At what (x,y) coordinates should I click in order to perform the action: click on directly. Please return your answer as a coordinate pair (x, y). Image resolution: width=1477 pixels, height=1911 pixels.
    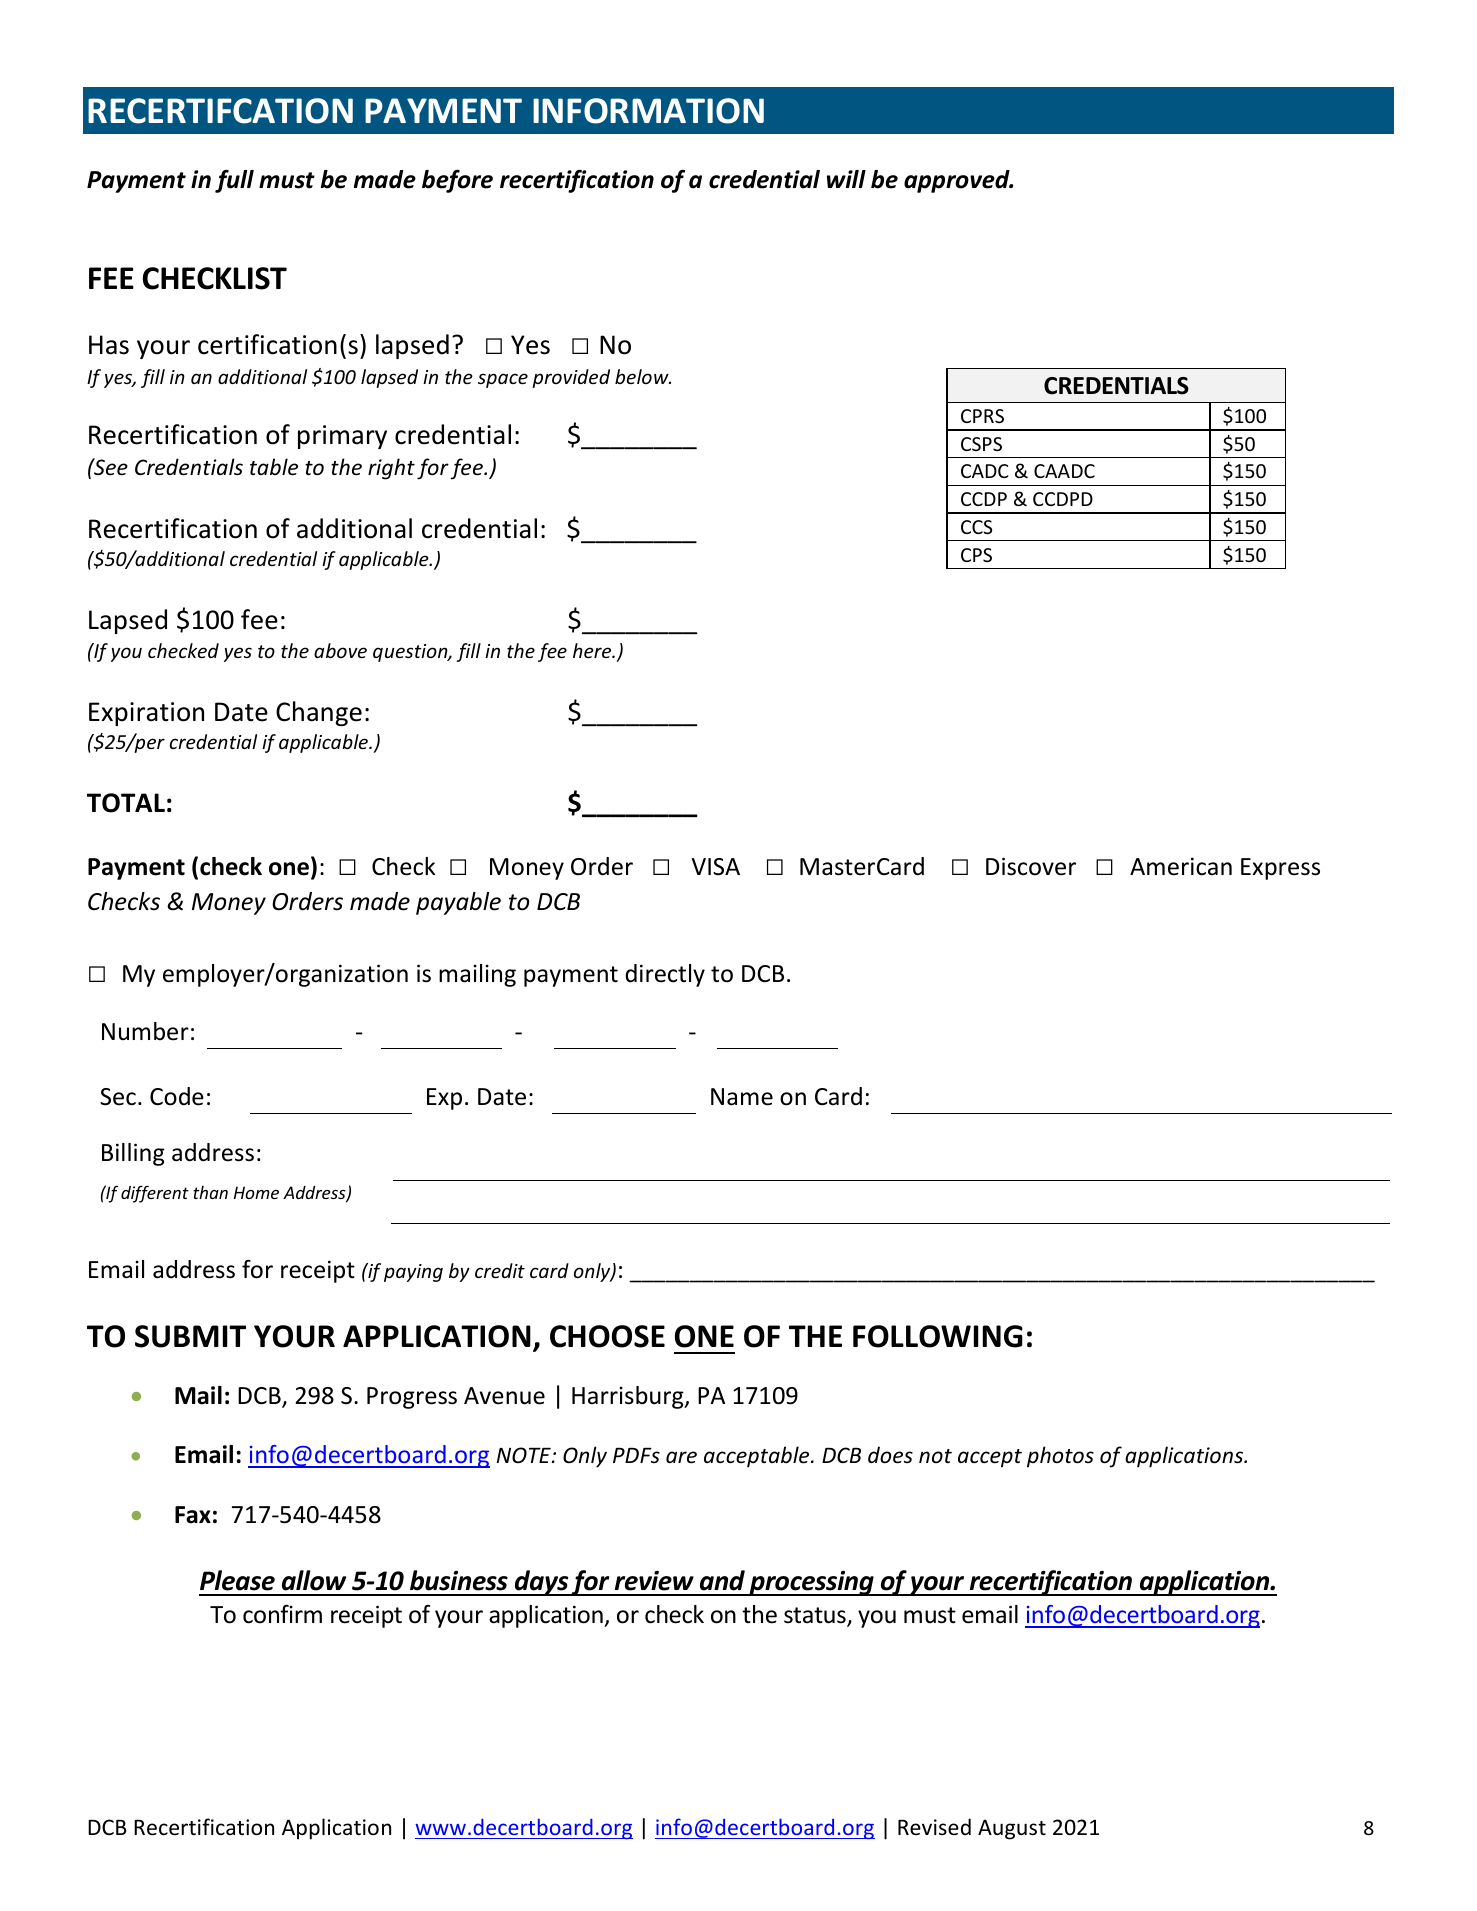
    Looking at the image, I should click on (665, 975).
